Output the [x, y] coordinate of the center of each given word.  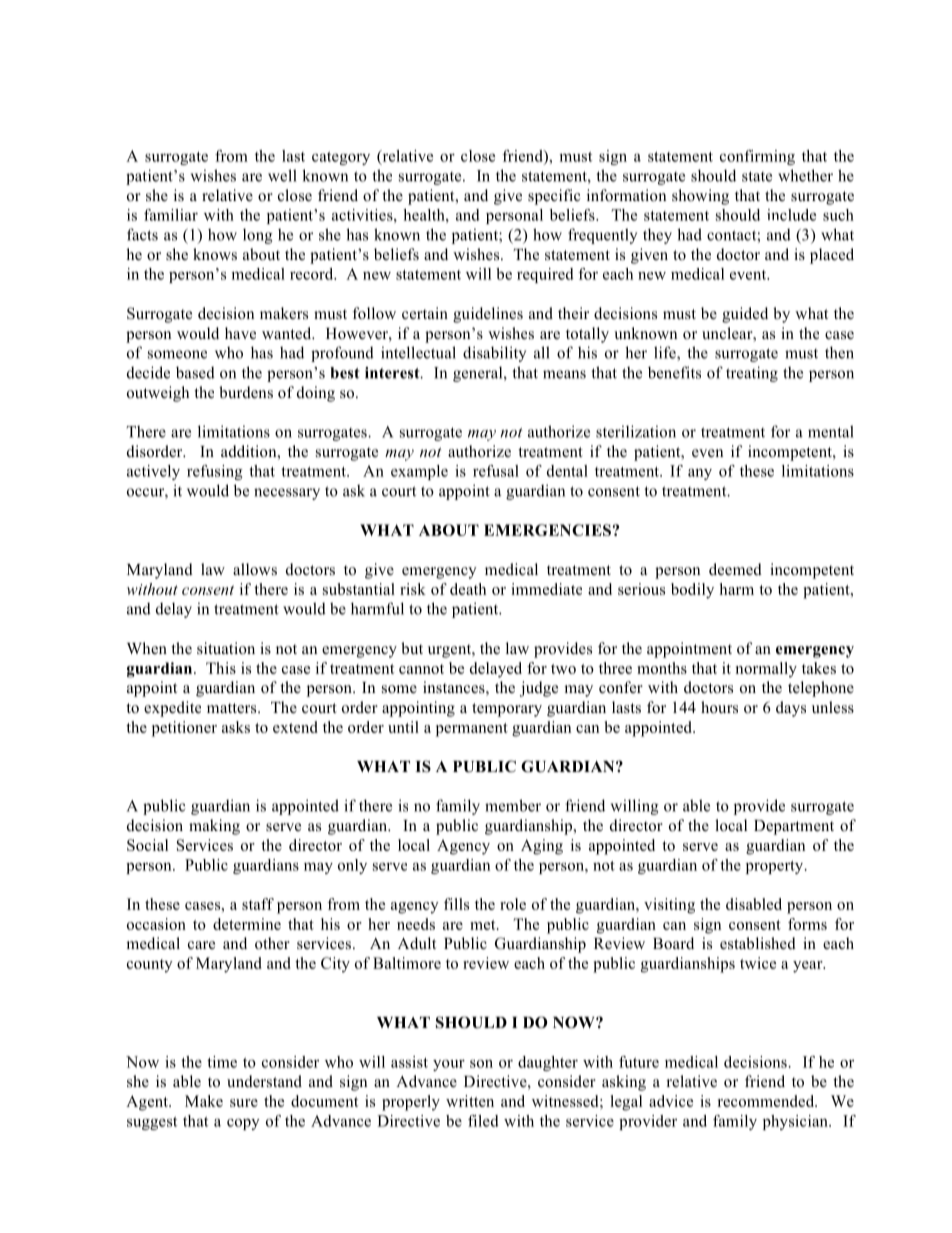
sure [244, 1103]
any [700, 474]
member [513, 805]
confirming [757, 157]
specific [554, 197]
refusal [496, 471]
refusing [215, 472]
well [282, 175]
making [214, 827]
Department [794, 827]
